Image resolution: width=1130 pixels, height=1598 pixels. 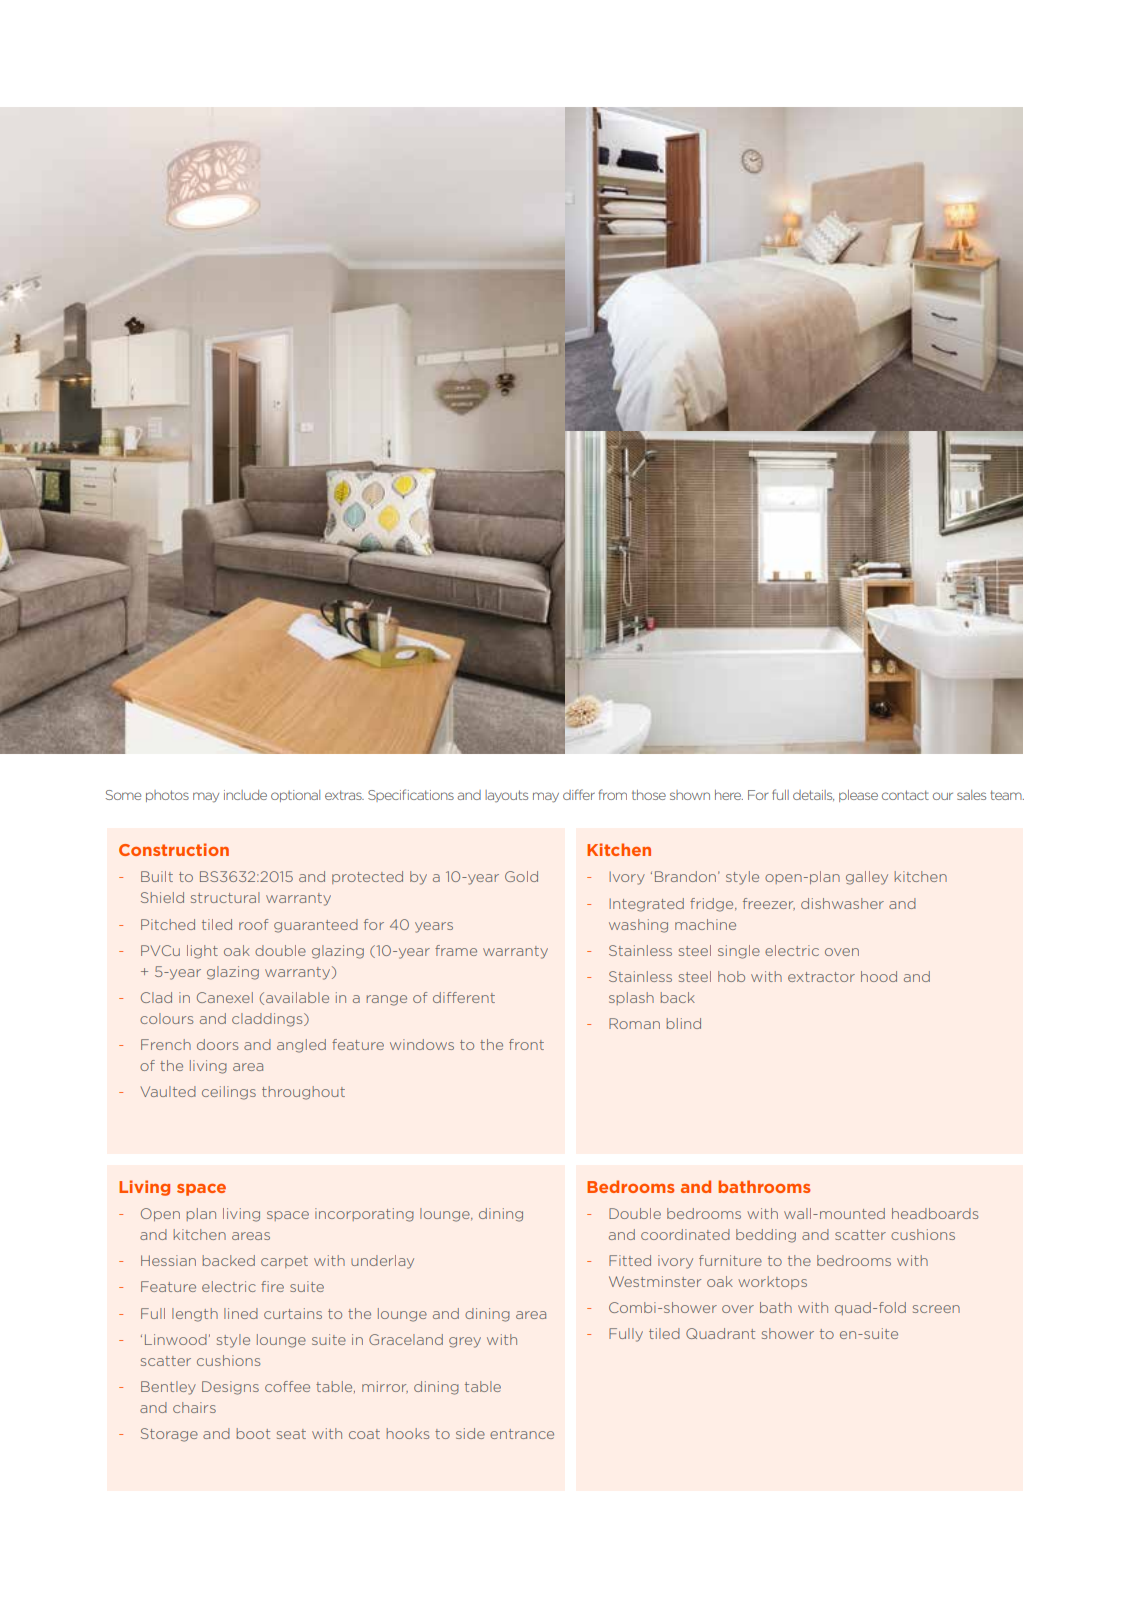 What do you see at coordinates (905, 795) in the screenshot?
I see `contact` at bounding box center [905, 795].
